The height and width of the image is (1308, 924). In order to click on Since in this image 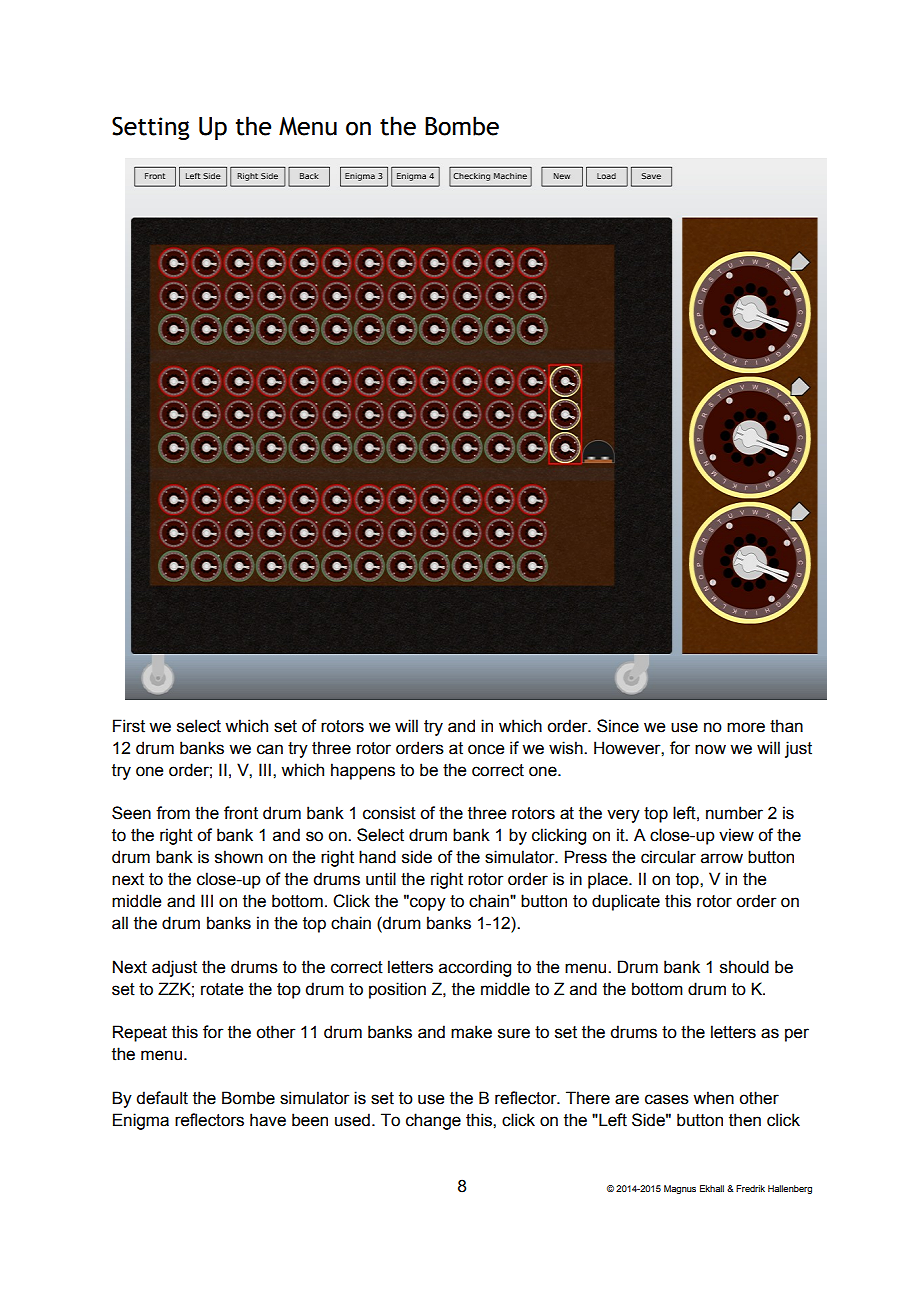, I will do `click(618, 726)`.
